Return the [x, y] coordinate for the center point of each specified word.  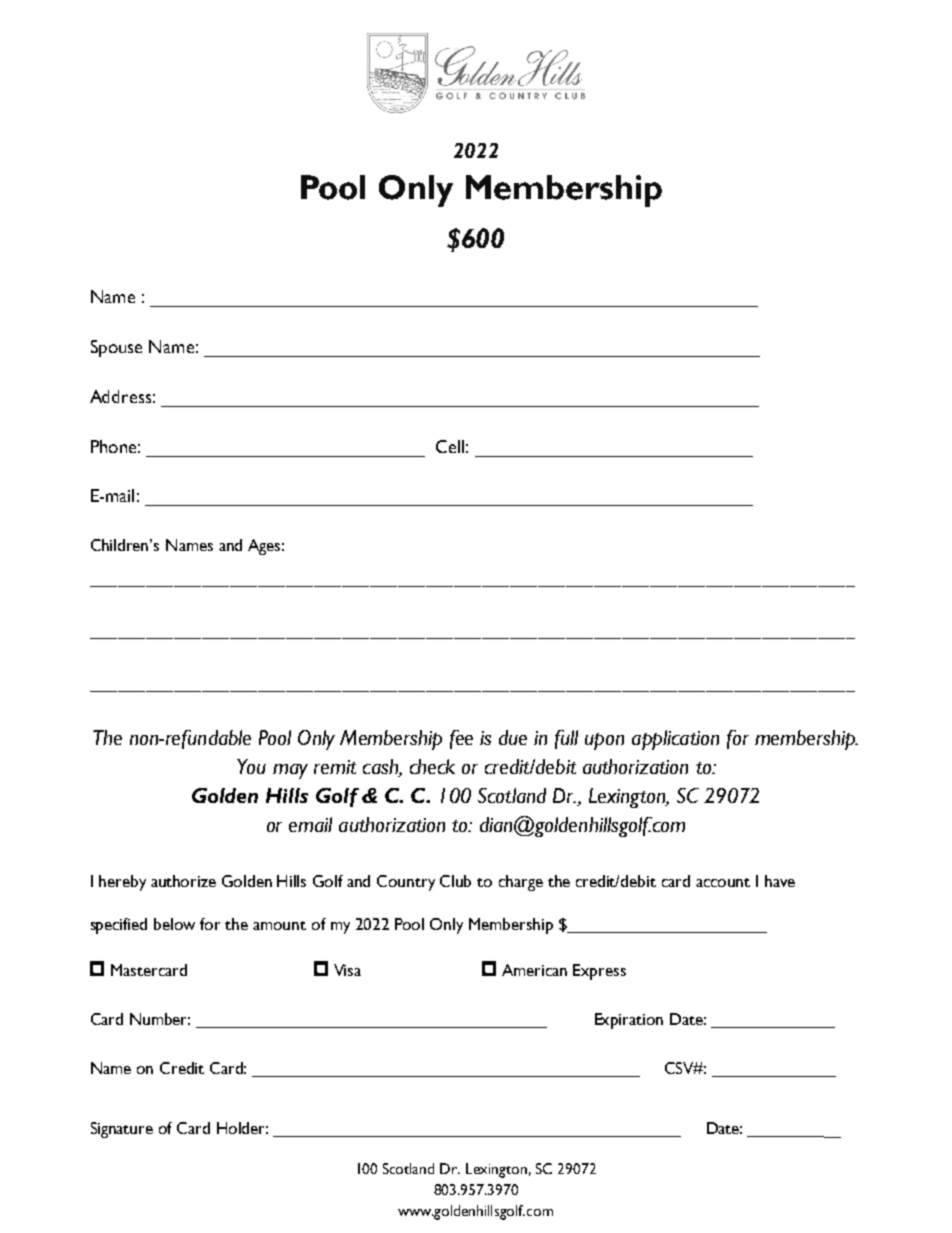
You [251, 766]
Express [599, 972]
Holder [242, 1128]
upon [604, 741]
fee [461, 739]
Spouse [116, 348]
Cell [450, 446]
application [675, 740]
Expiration [629, 1021]
